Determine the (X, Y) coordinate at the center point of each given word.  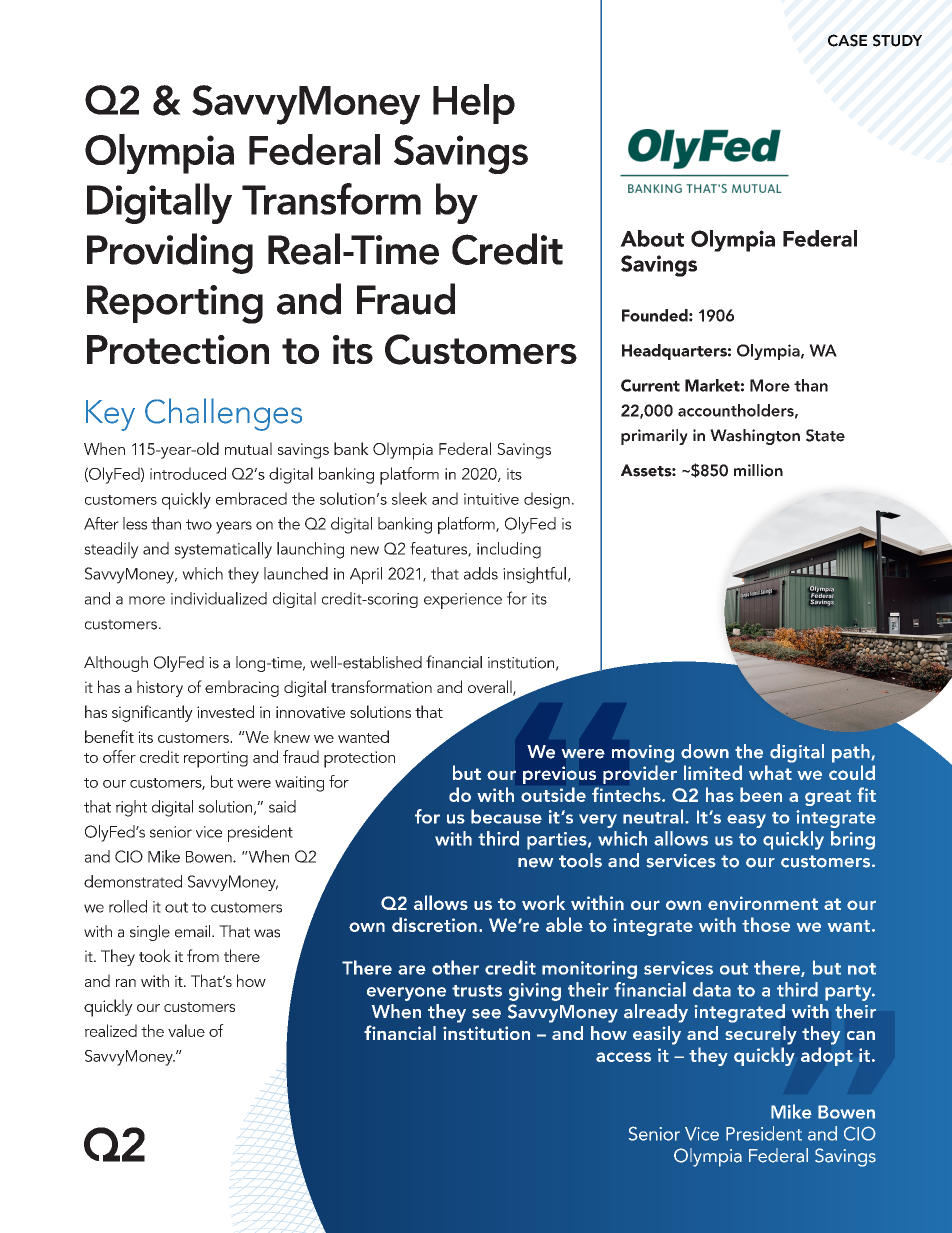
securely (761, 1035)
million (758, 470)
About (652, 238)
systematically (223, 550)
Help (474, 104)
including (509, 550)
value (186, 1030)
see (486, 1014)
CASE (847, 40)
